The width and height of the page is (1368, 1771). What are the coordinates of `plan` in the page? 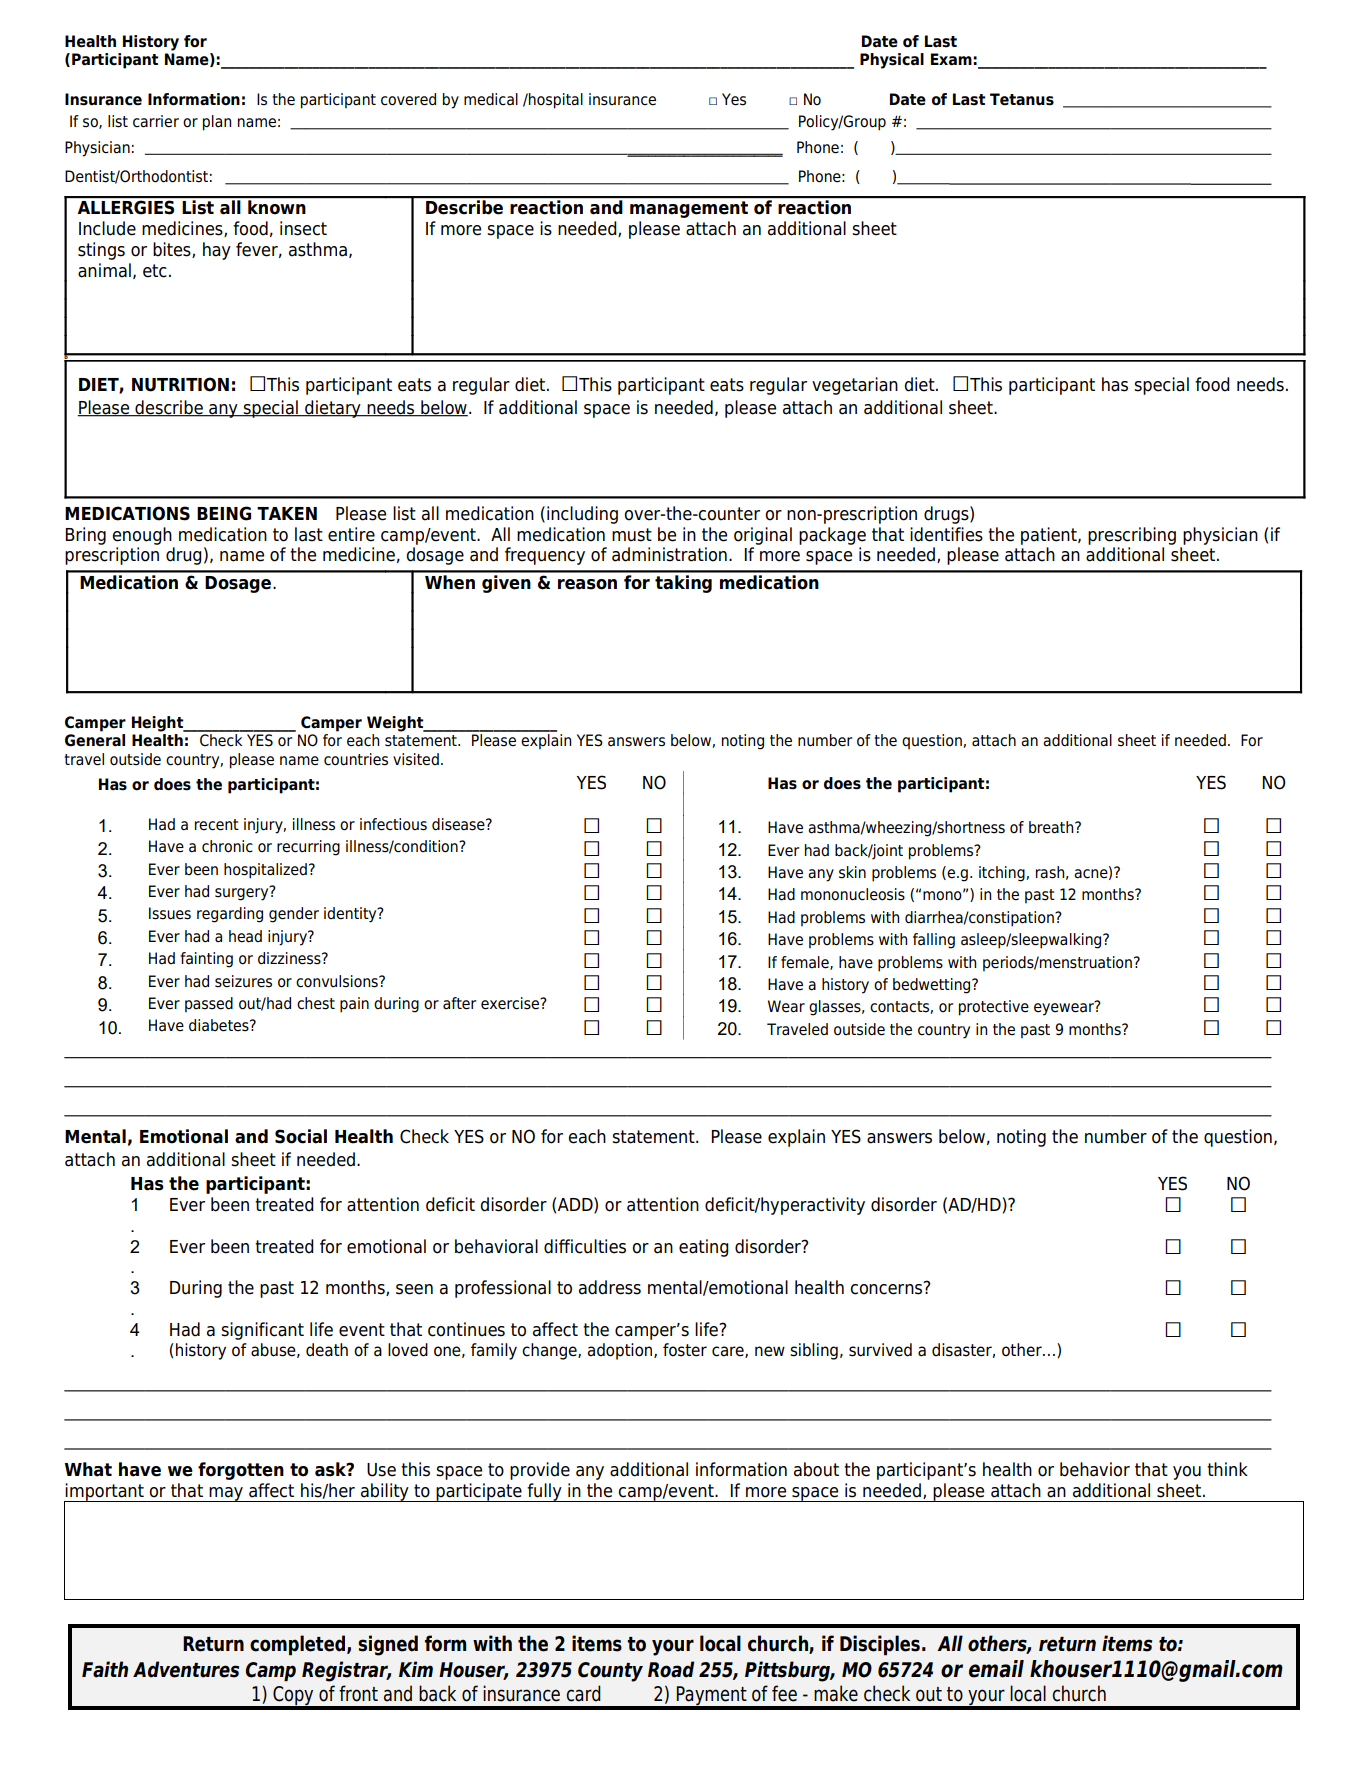 It's located at (217, 123).
